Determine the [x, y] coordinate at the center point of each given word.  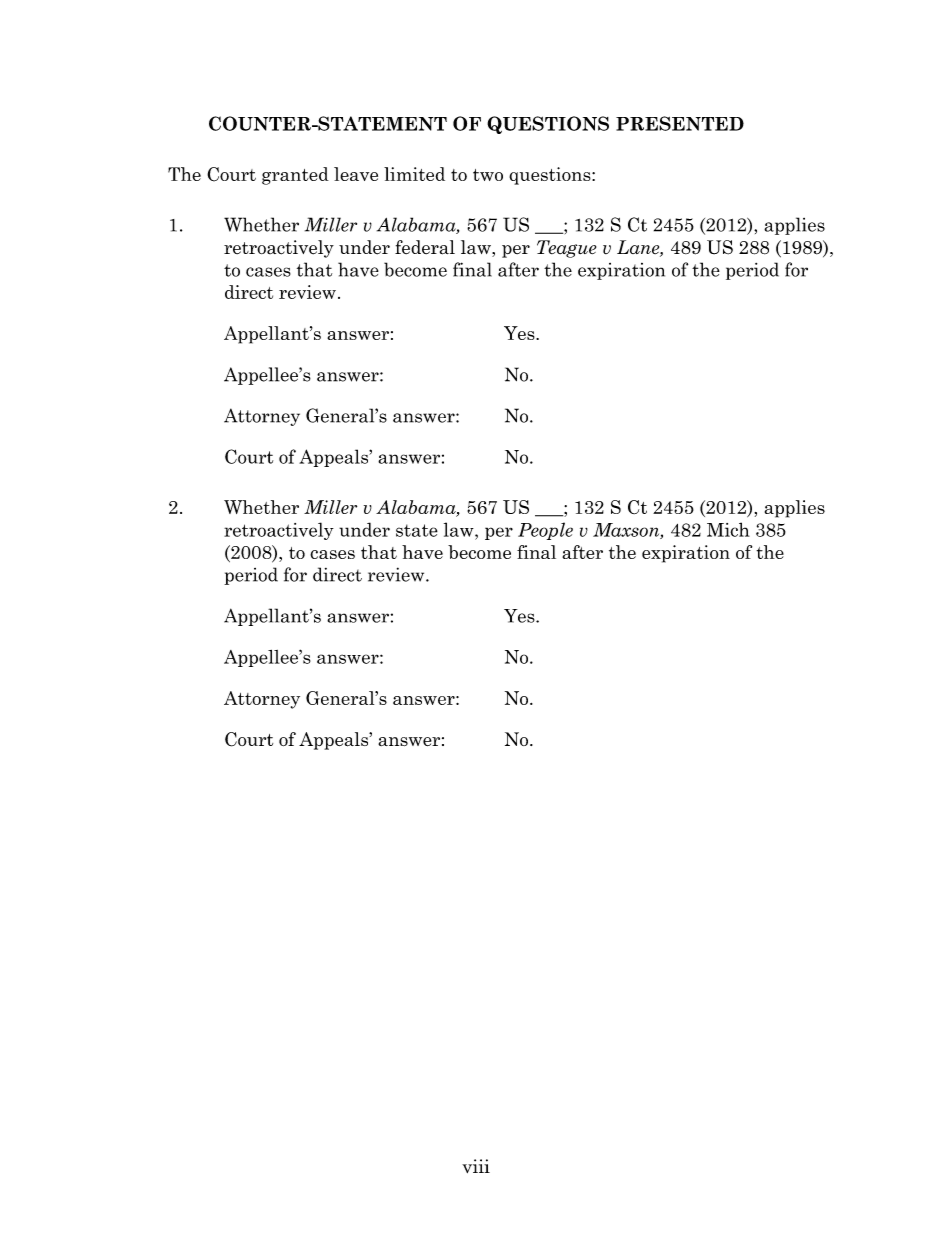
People [545, 531]
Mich [728, 529]
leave [356, 174]
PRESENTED [680, 123]
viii [476, 1166]
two [488, 175]
